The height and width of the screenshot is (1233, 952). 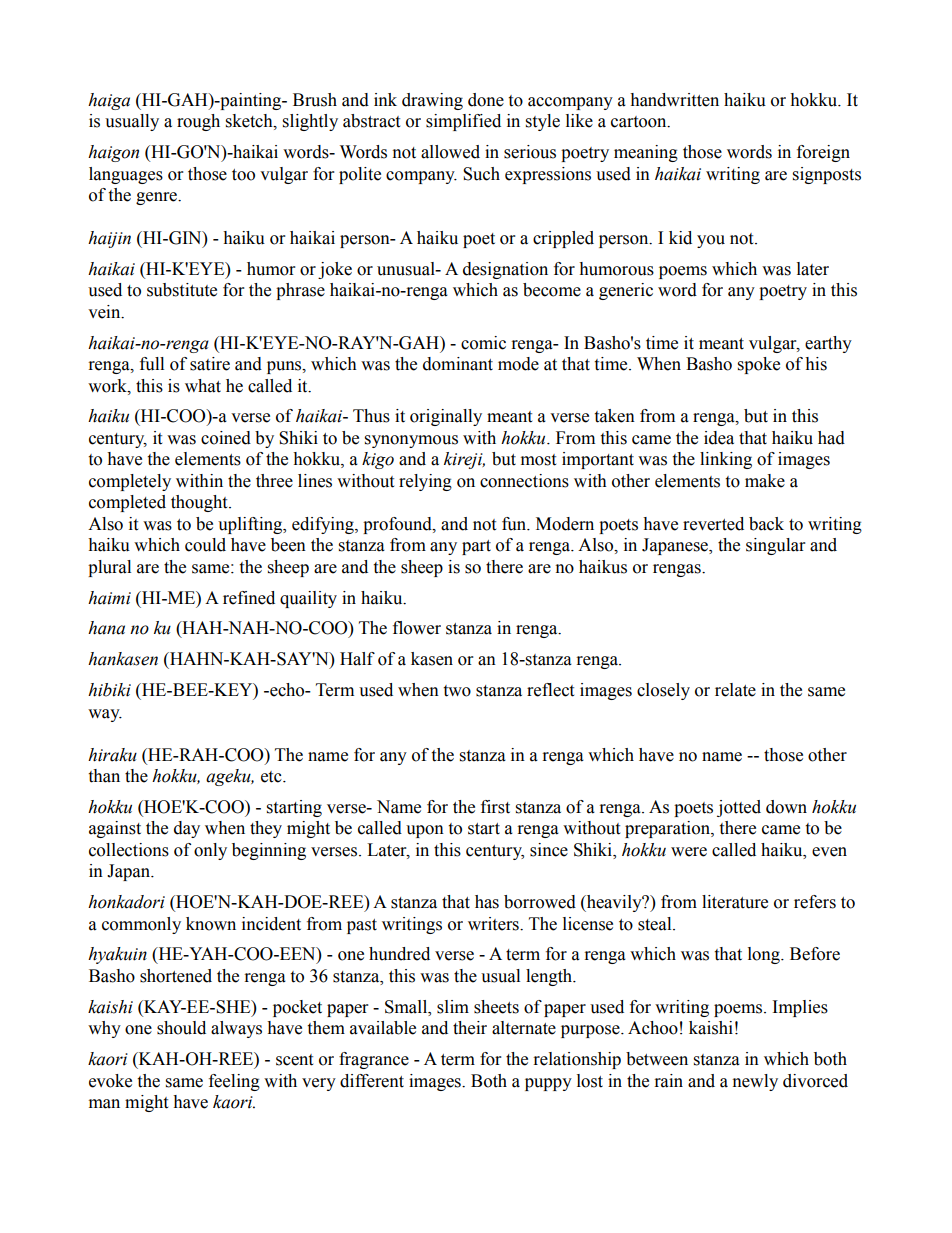 What do you see at coordinates (470, 1028) in the screenshot?
I see `their` at bounding box center [470, 1028].
